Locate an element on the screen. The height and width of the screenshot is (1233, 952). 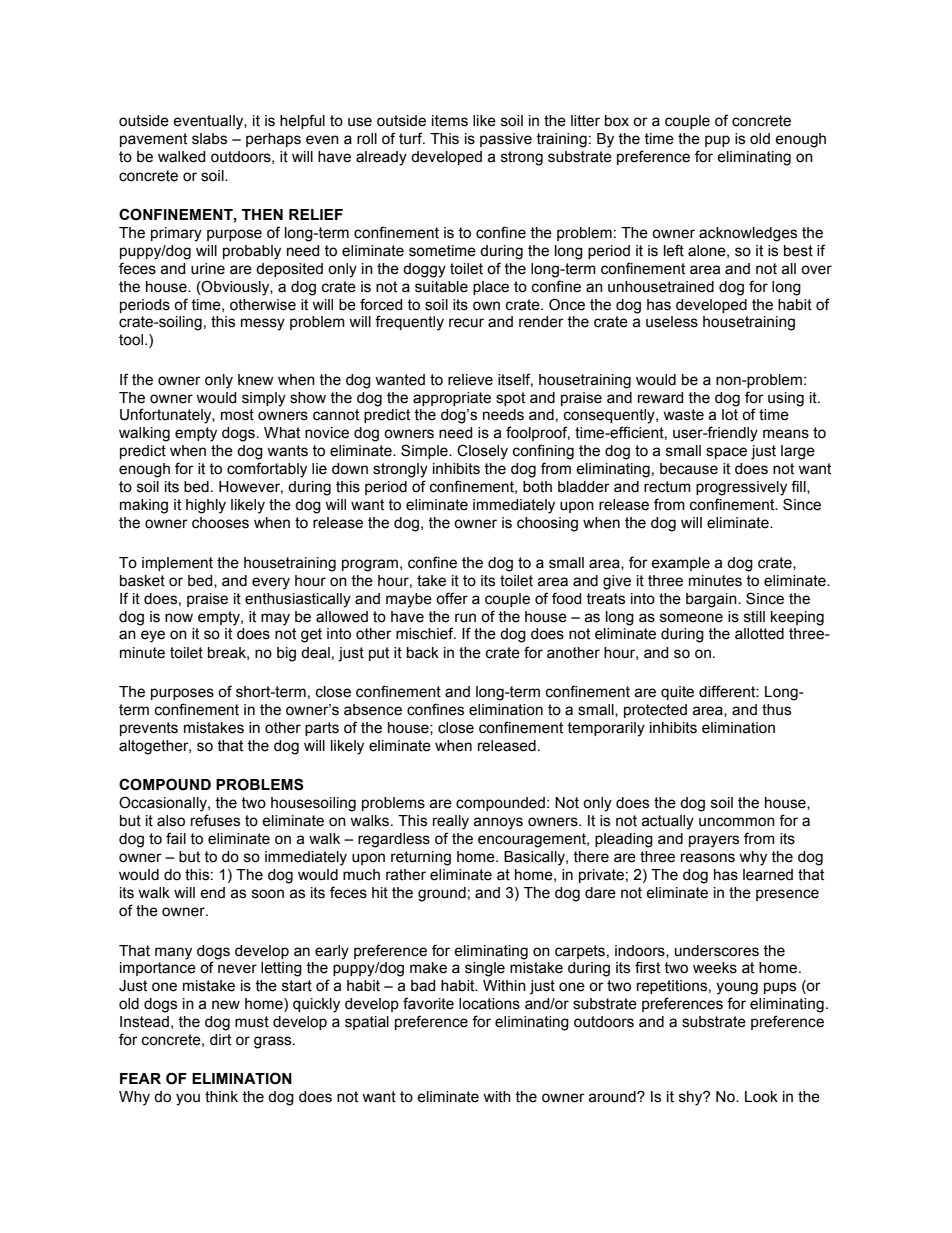
knew is located at coordinates (256, 380).
